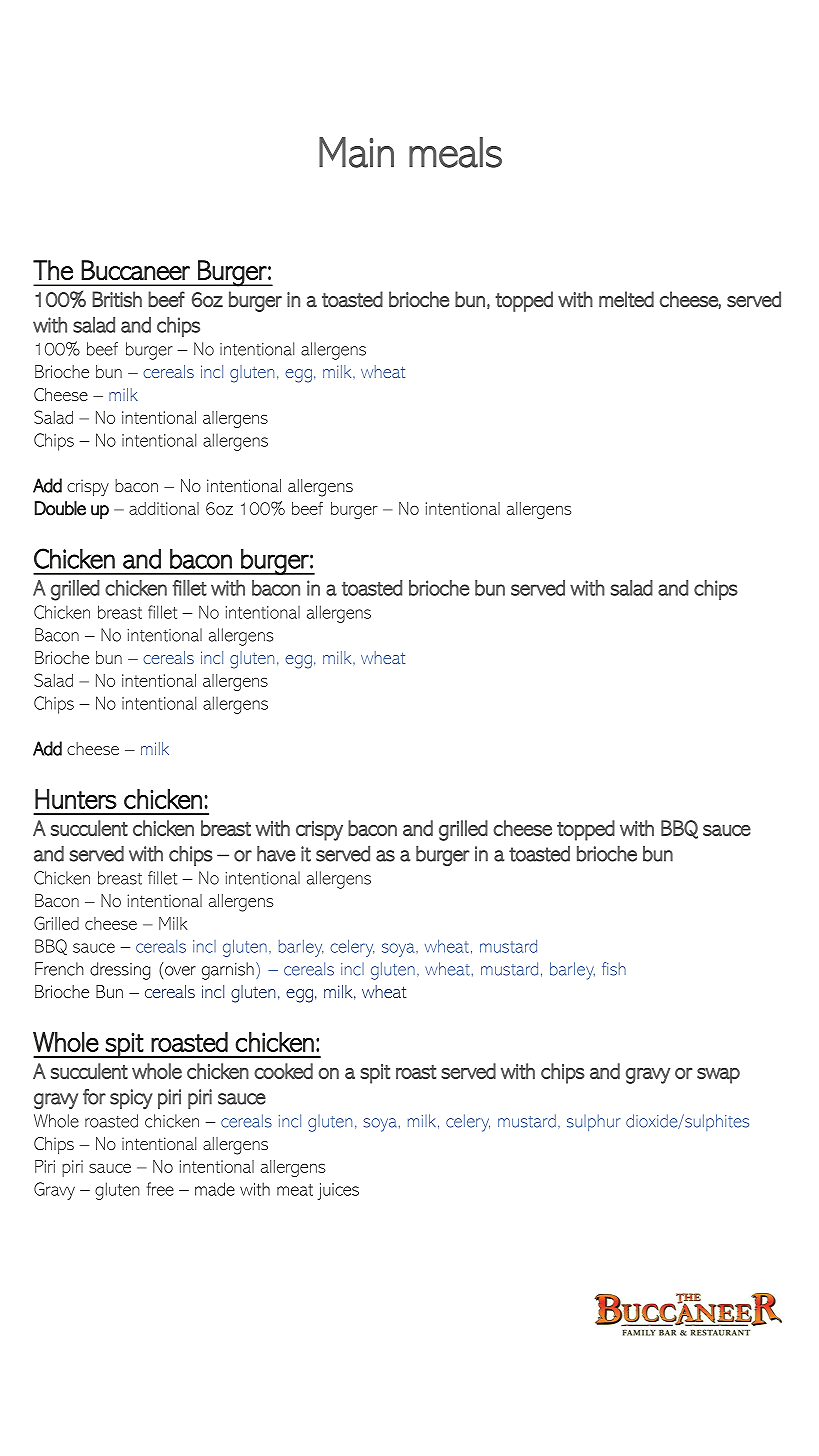 The width and height of the document is (819, 1456). What do you see at coordinates (76, 799) in the document?
I see `Hunters` at bounding box center [76, 799].
